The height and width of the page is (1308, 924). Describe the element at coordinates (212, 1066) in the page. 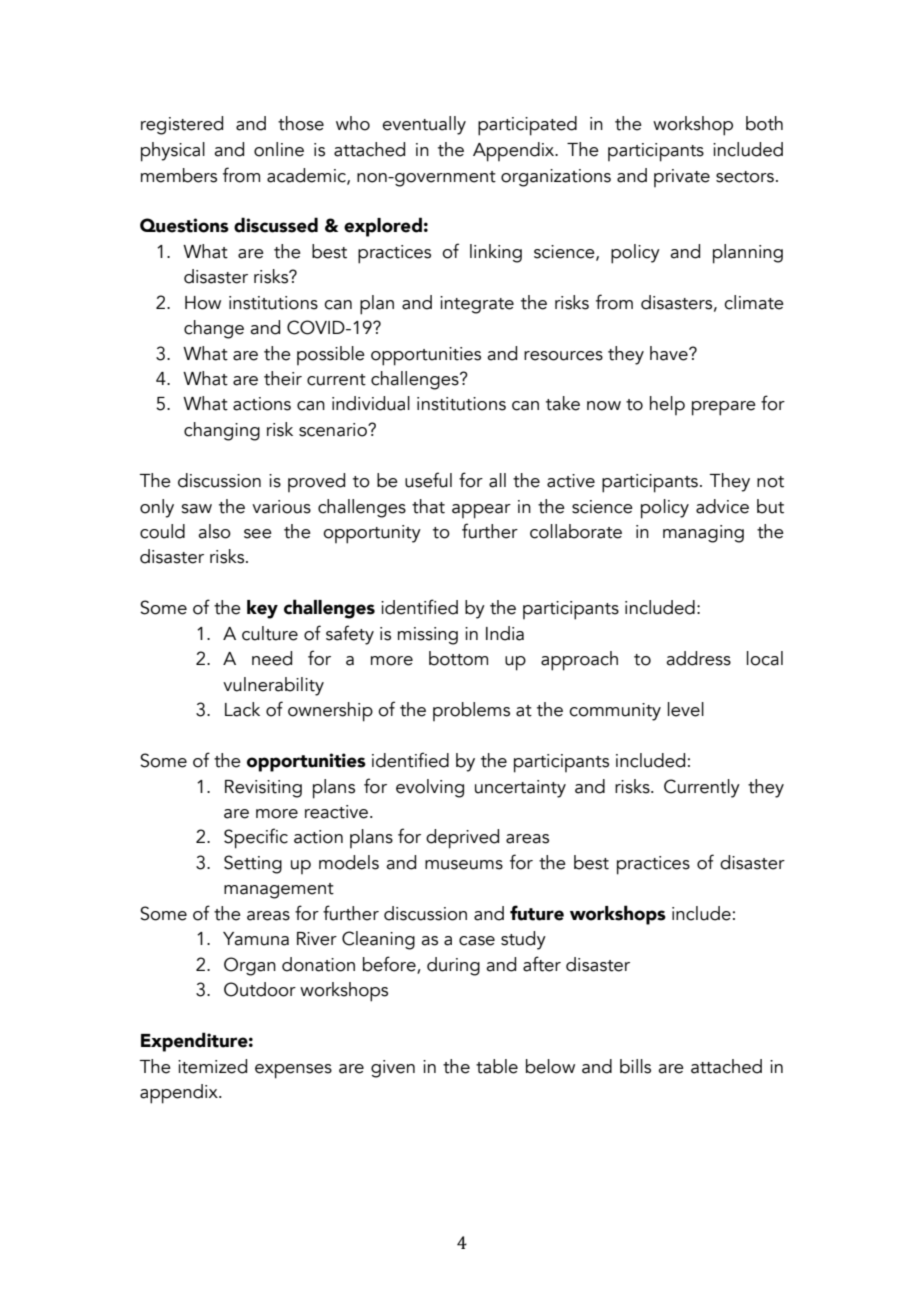

I see `itemized` at that location.
